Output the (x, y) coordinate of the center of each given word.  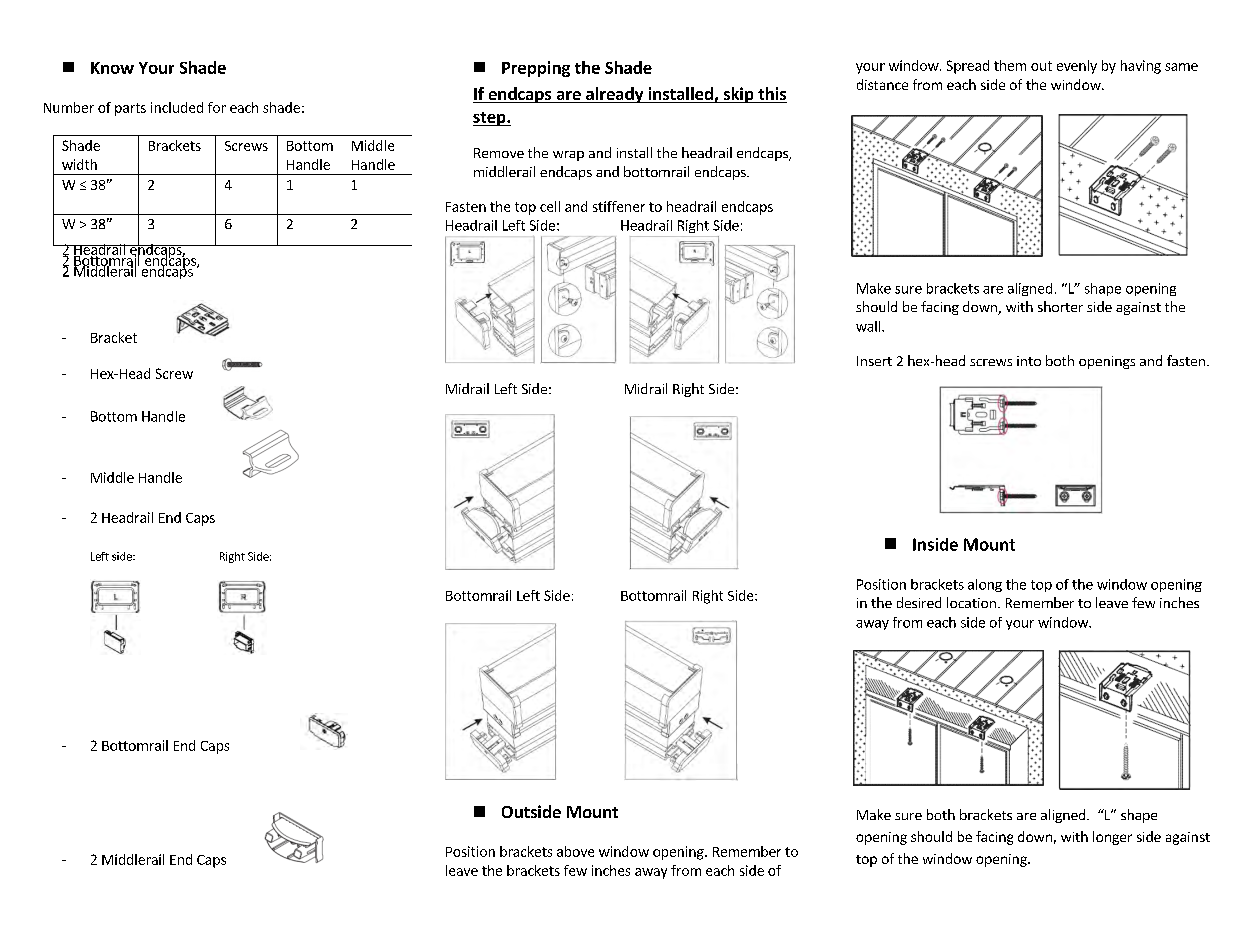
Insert (874, 361)
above (575, 851)
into (1029, 361)
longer (1112, 838)
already (615, 95)
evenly (1077, 67)
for (217, 107)
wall (869, 326)
